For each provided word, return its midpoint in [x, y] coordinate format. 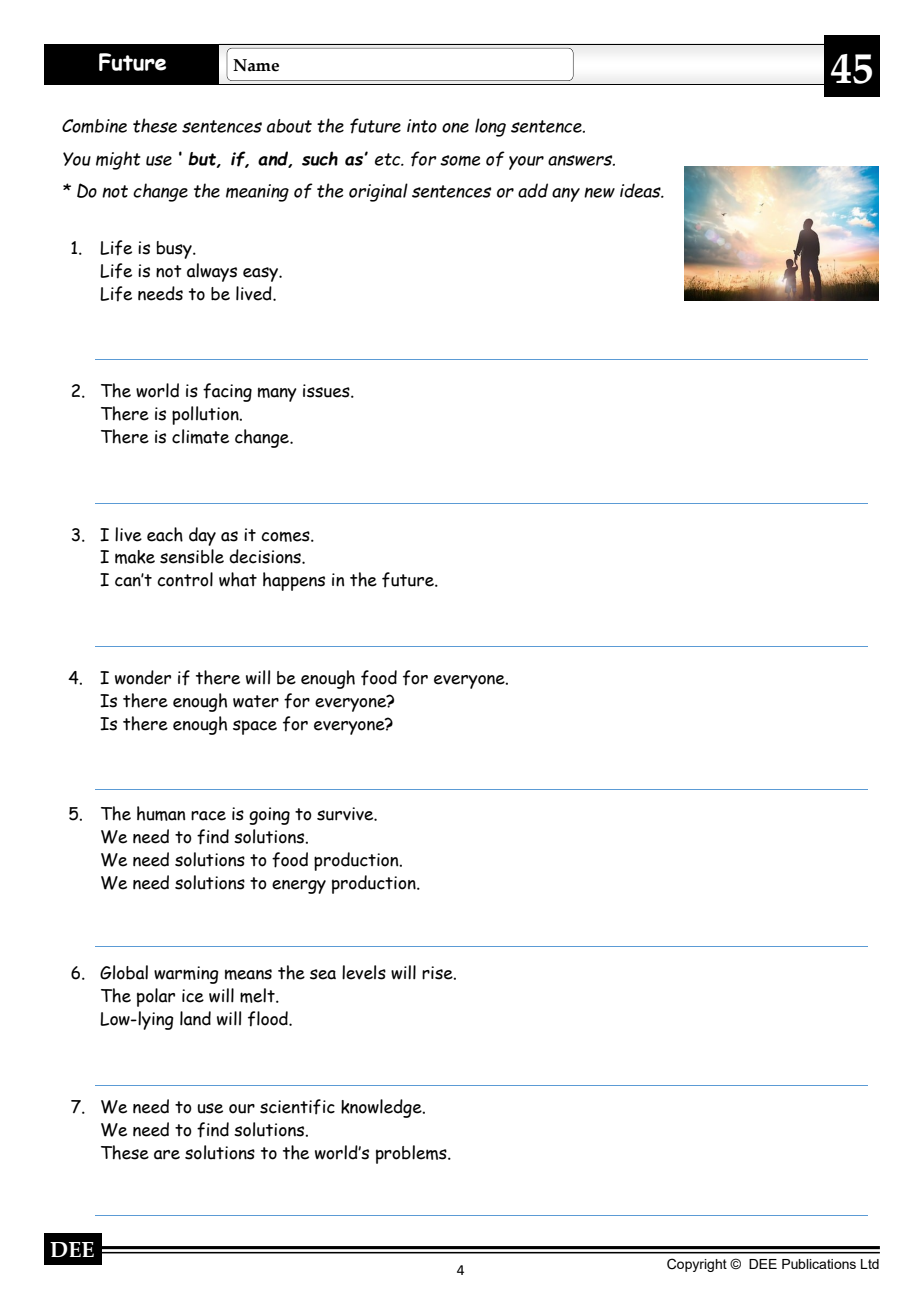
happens [294, 581]
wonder [143, 677]
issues [327, 391]
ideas [641, 190]
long [490, 127]
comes [286, 536]
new [599, 192]
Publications [819, 1264]
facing [227, 392]
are [167, 1155]
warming [186, 975]
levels [364, 972]
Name [256, 65]
